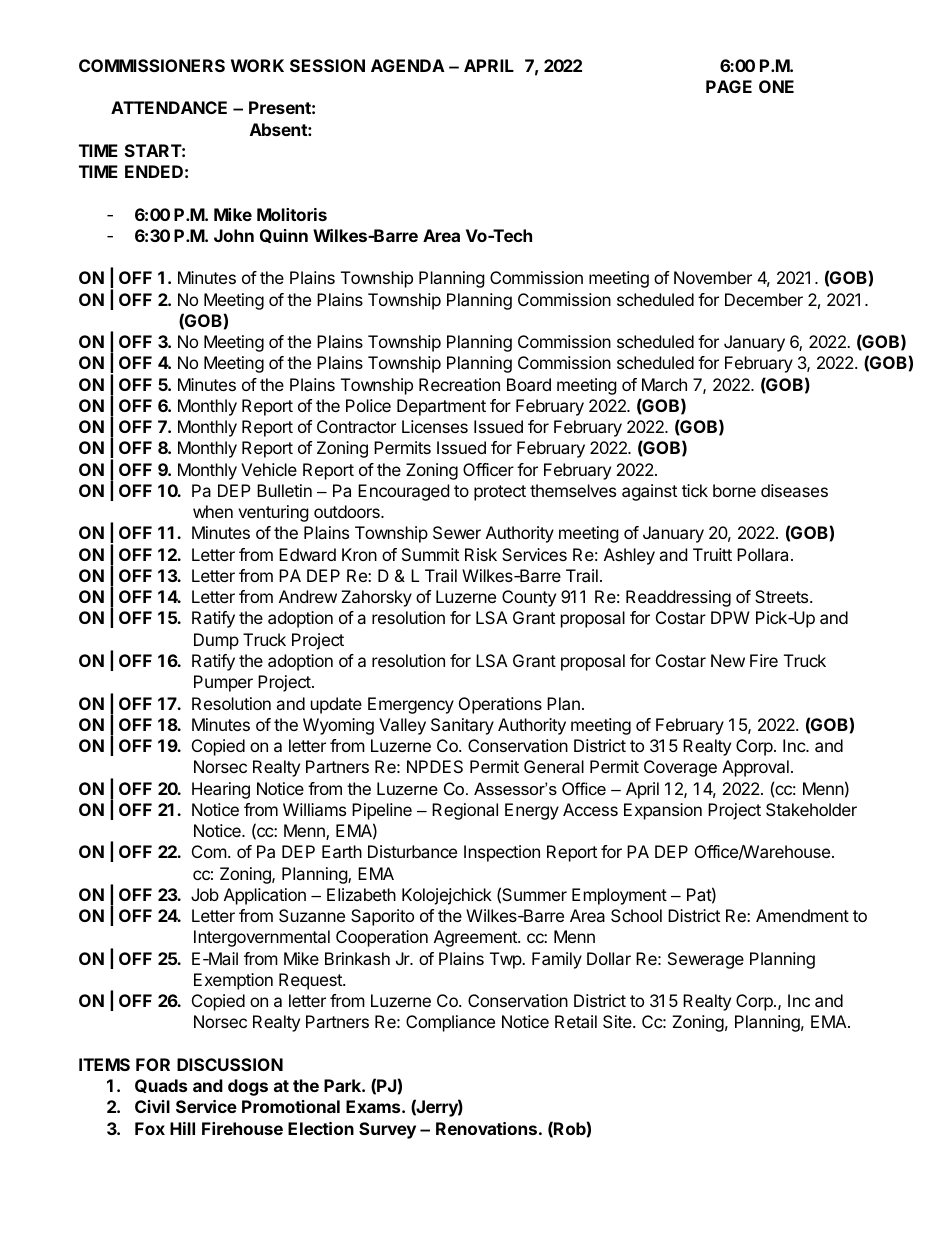 This screenshot has width=952, height=1233. I want to click on AGENDA, so click(408, 65).
